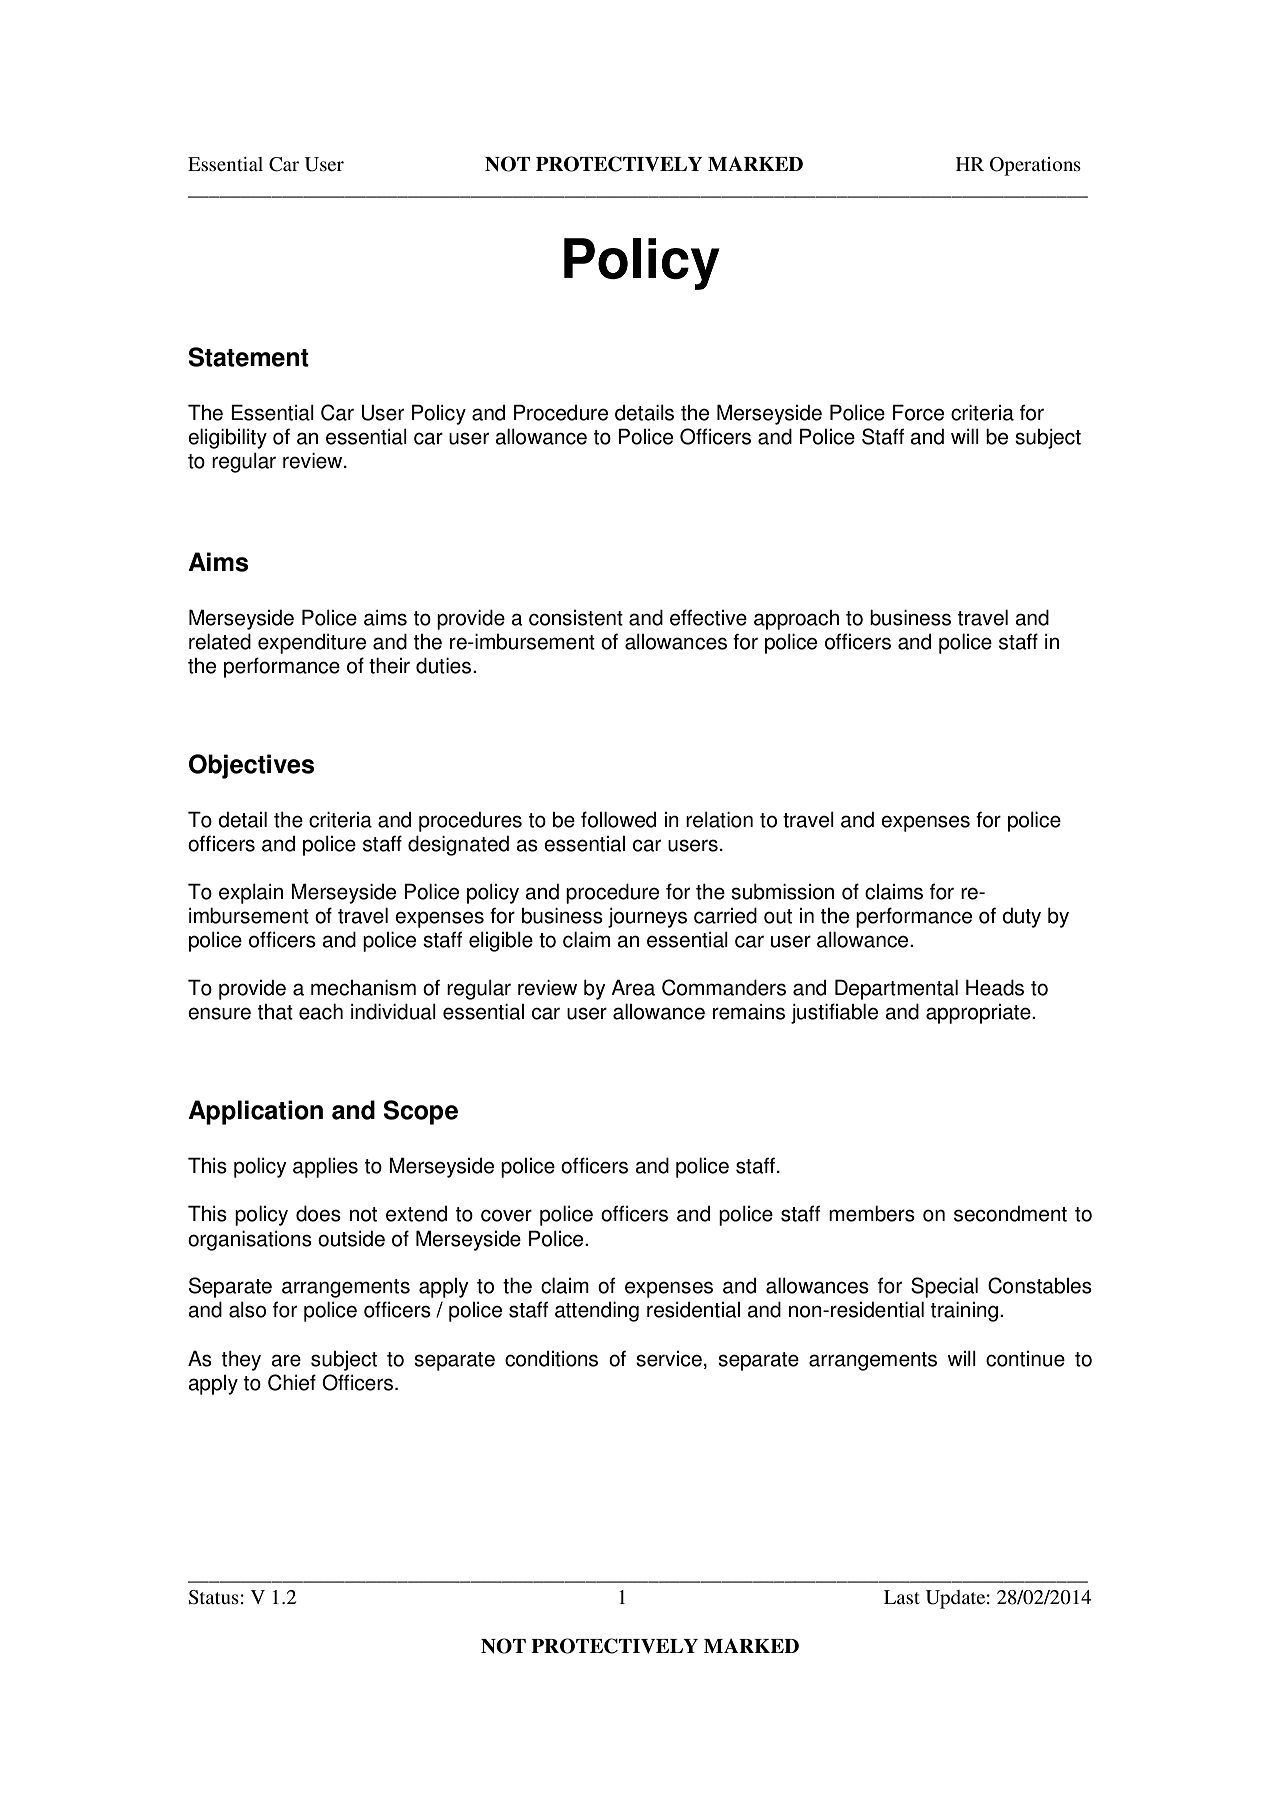 The height and width of the document is (1809, 1279). I want to click on journeys, so click(647, 917).
